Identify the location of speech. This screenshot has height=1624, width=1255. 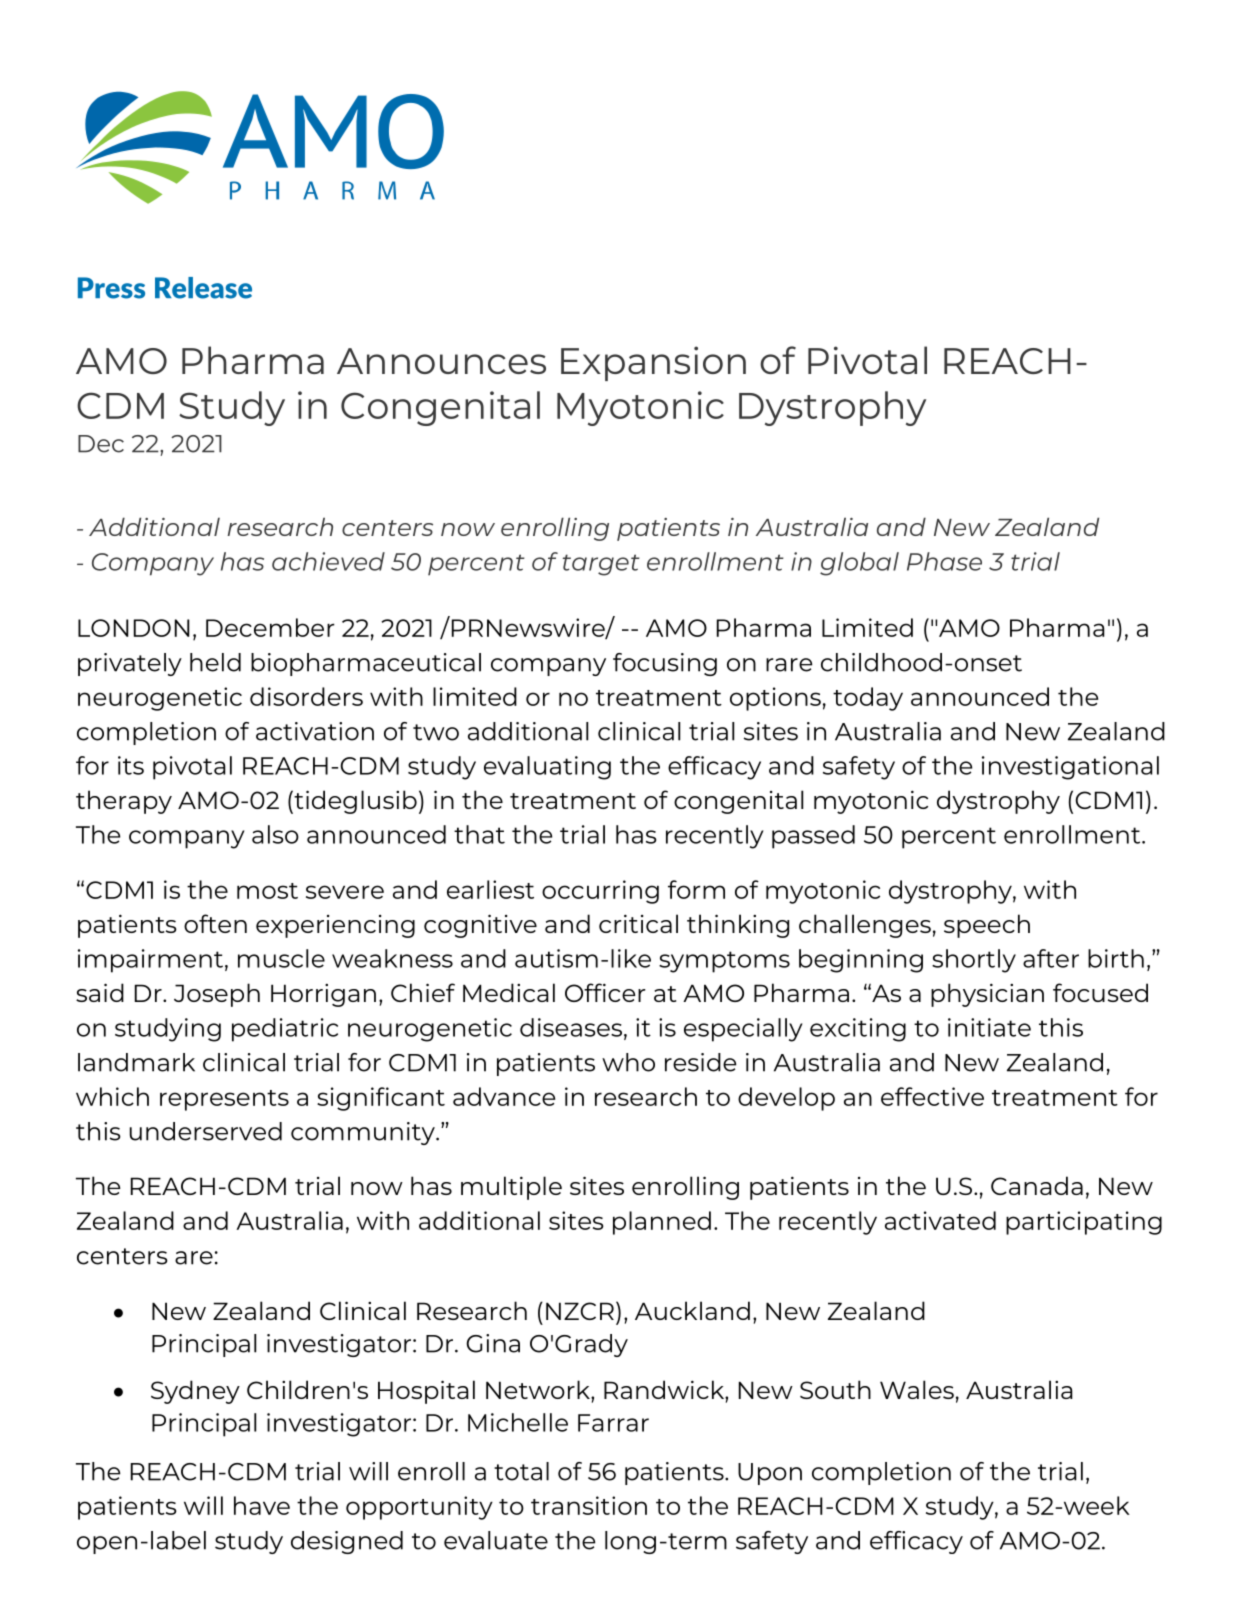
(987, 926).
